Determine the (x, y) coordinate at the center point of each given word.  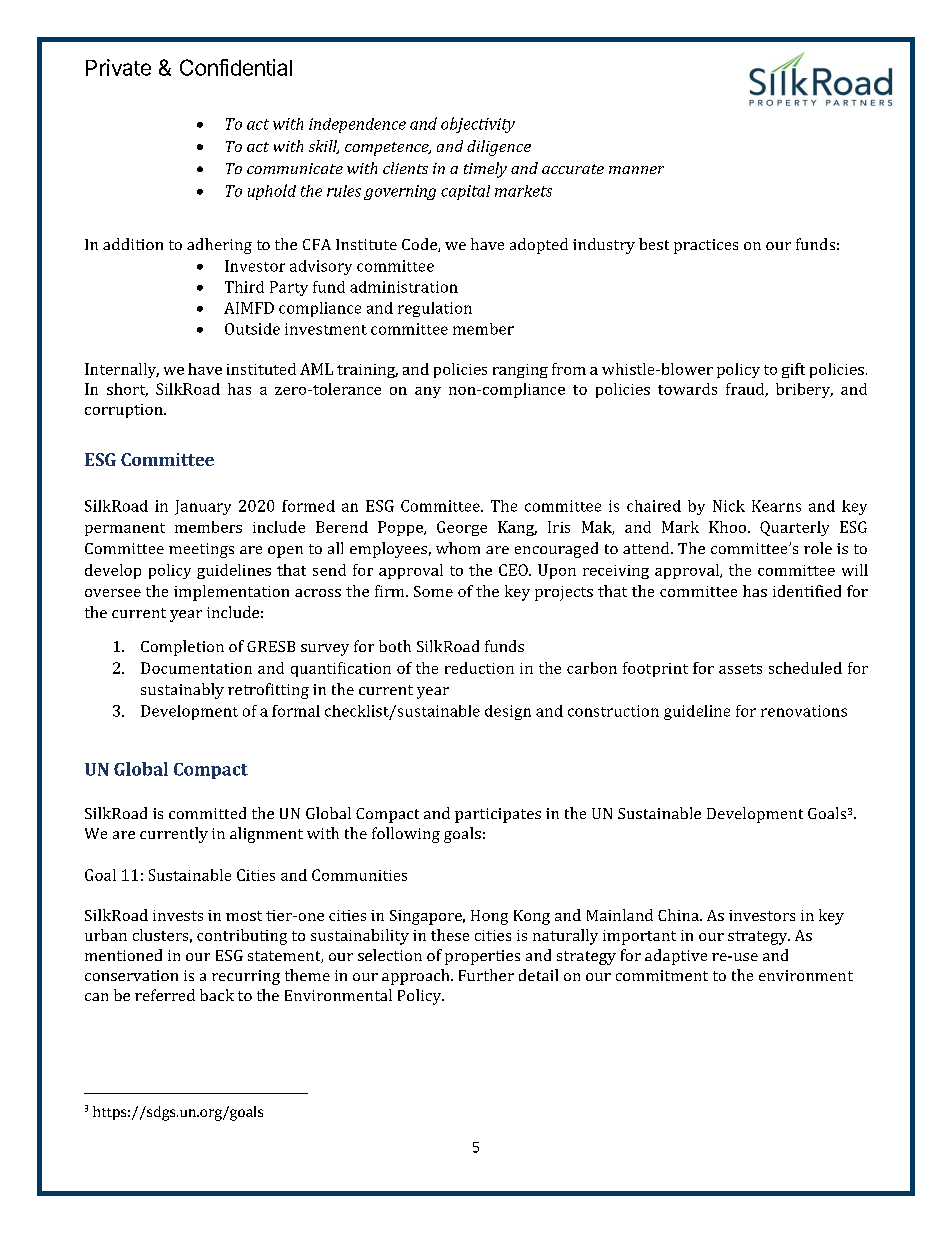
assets (740, 669)
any (428, 392)
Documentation (196, 668)
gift (793, 370)
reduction (479, 668)
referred (165, 995)
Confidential (236, 67)
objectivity (478, 125)
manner (636, 170)
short (127, 390)
